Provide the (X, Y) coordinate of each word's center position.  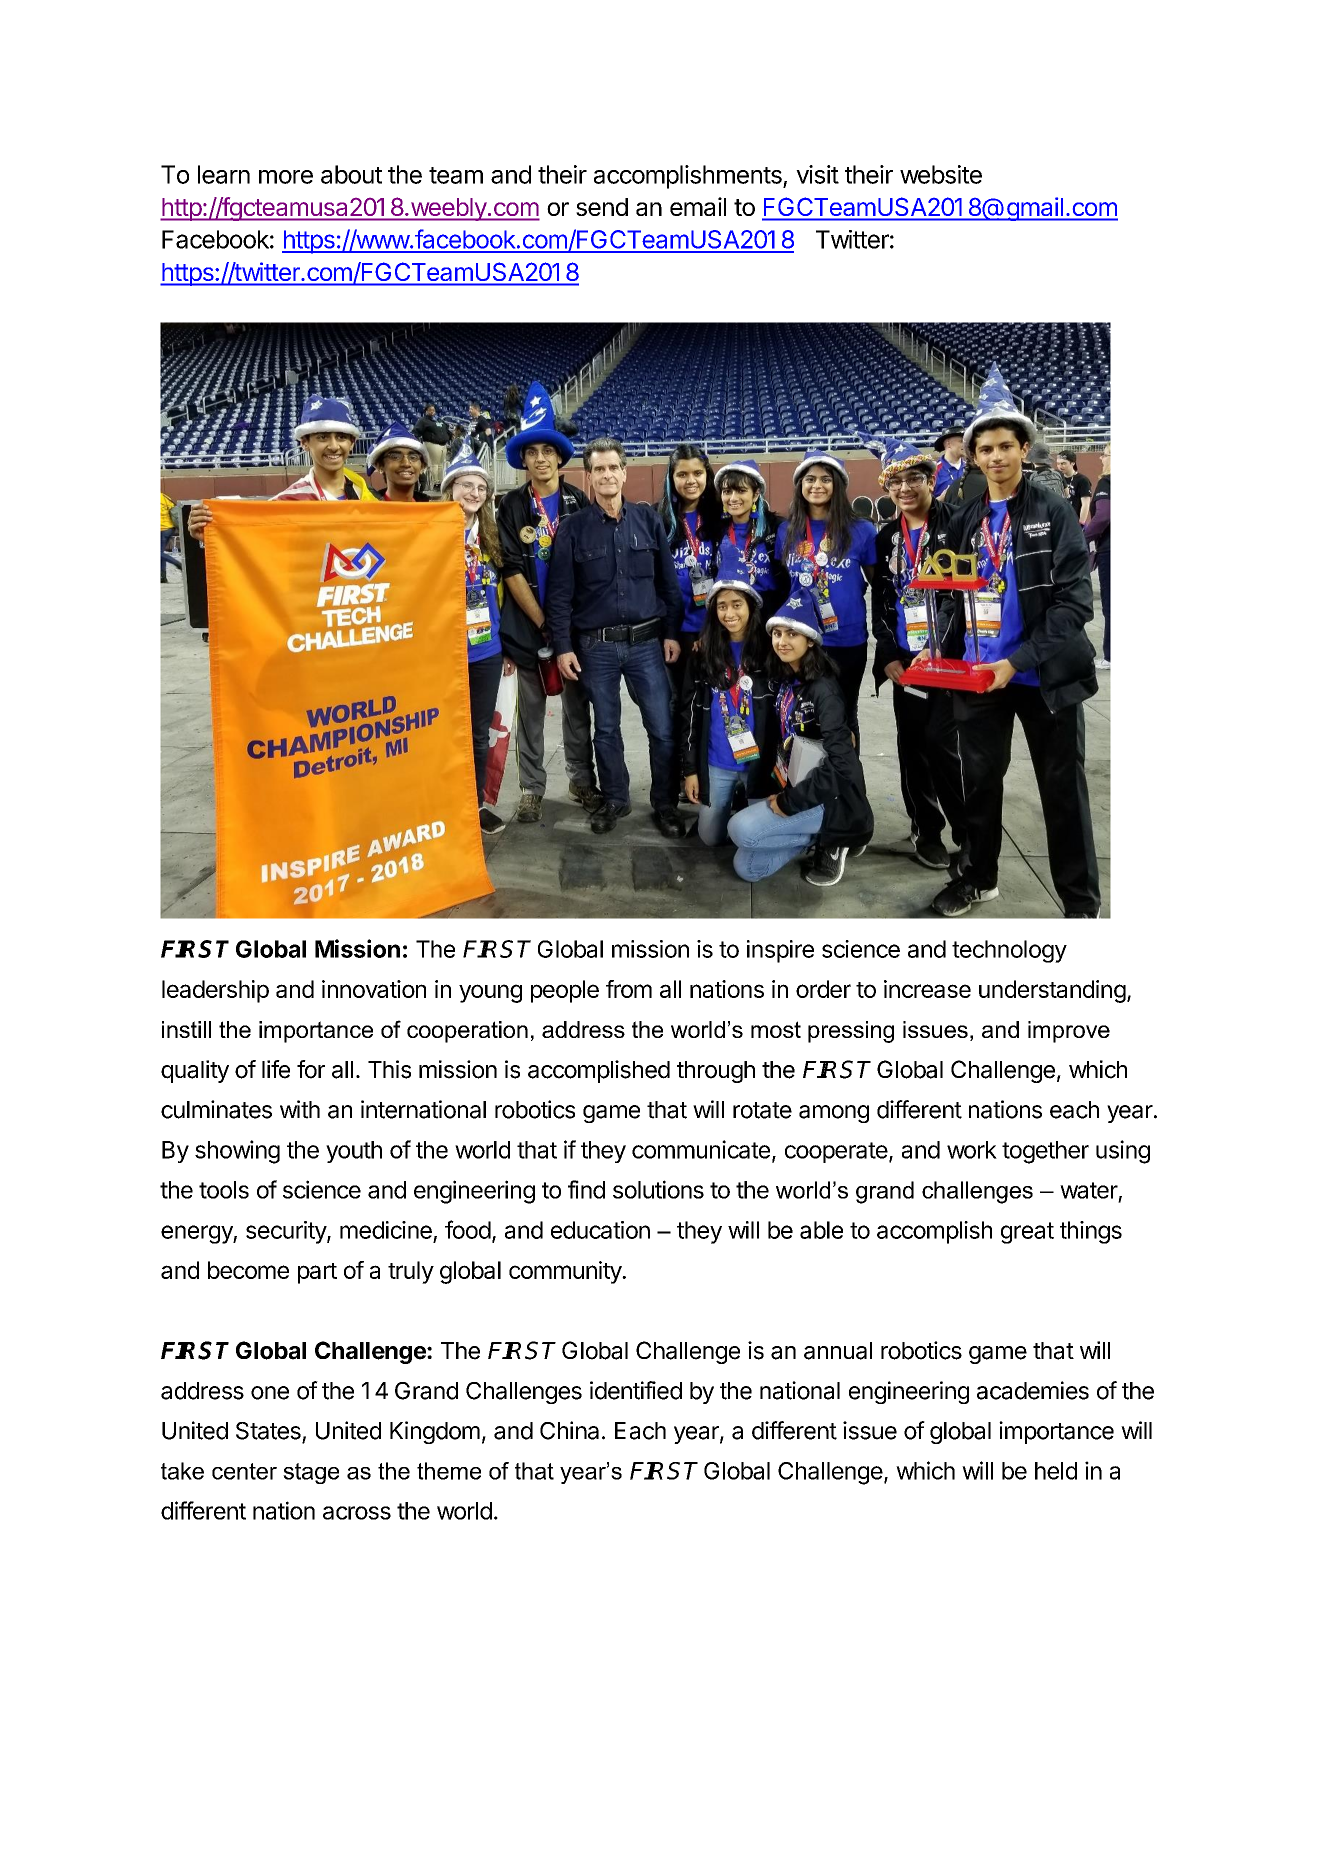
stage (311, 1473)
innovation (374, 989)
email (698, 206)
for (311, 1069)
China (569, 1430)
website (941, 174)
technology (1009, 951)
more (286, 177)
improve (1069, 1032)
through (716, 1072)
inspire (780, 951)
